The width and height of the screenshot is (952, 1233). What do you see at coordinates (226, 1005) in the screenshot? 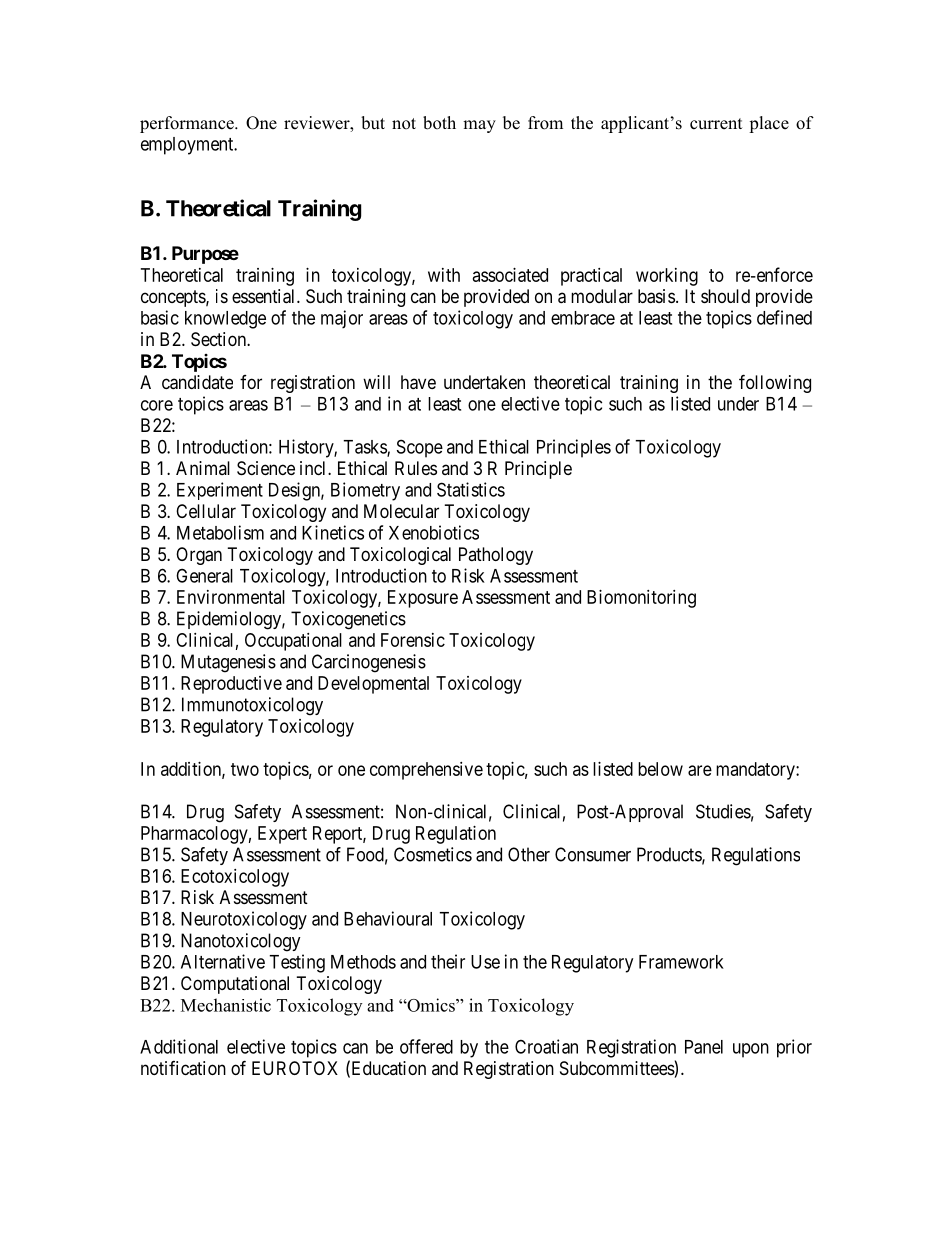
I see `Mechanistic` at bounding box center [226, 1005].
